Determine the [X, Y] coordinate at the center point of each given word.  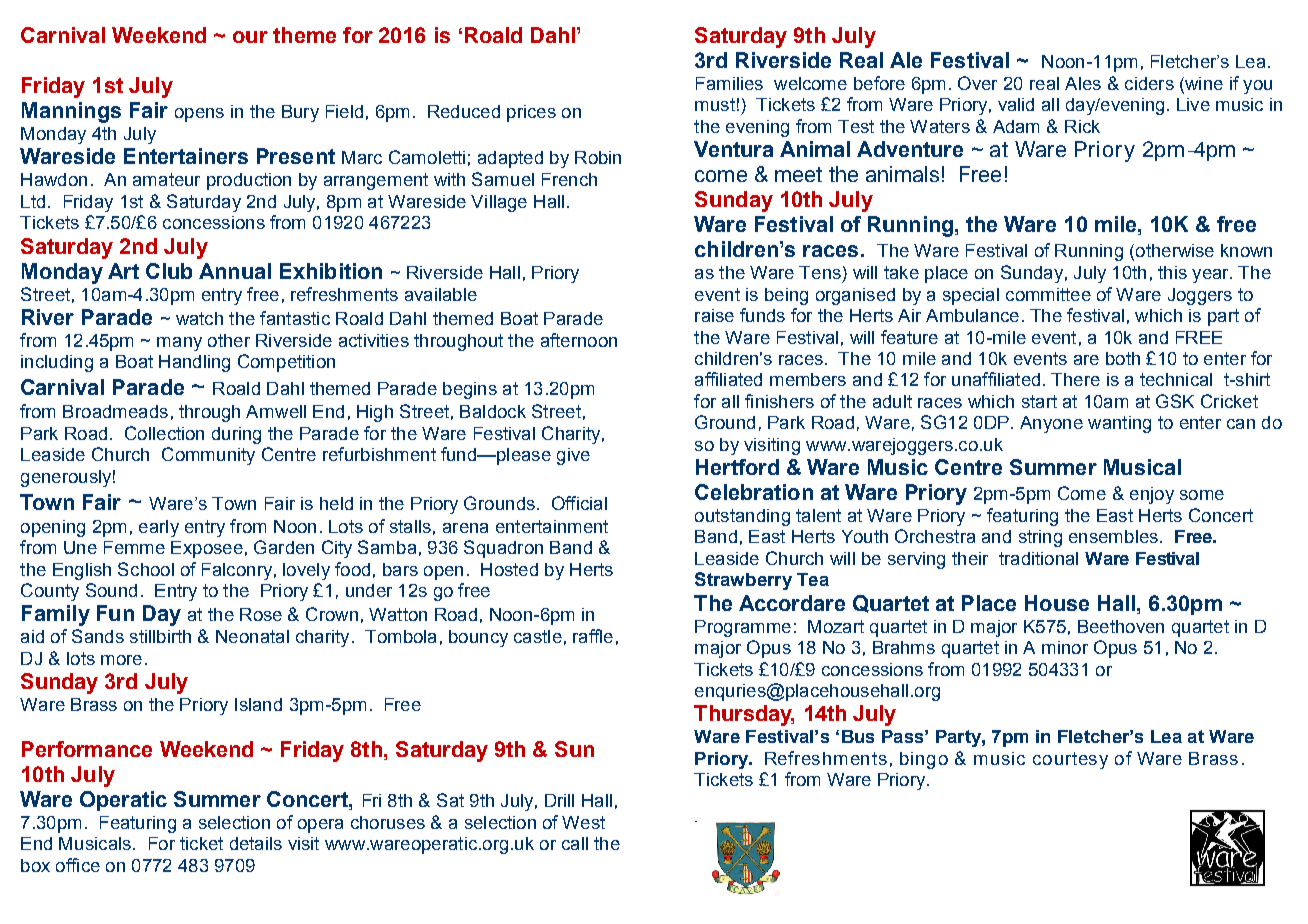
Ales [1083, 83]
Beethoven [1121, 626]
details [256, 843]
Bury [300, 113]
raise [714, 315]
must [715, 104]
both [1123, 358]
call [575, 843]
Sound [111, 590]
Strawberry [743, 581]
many [179, 344]
